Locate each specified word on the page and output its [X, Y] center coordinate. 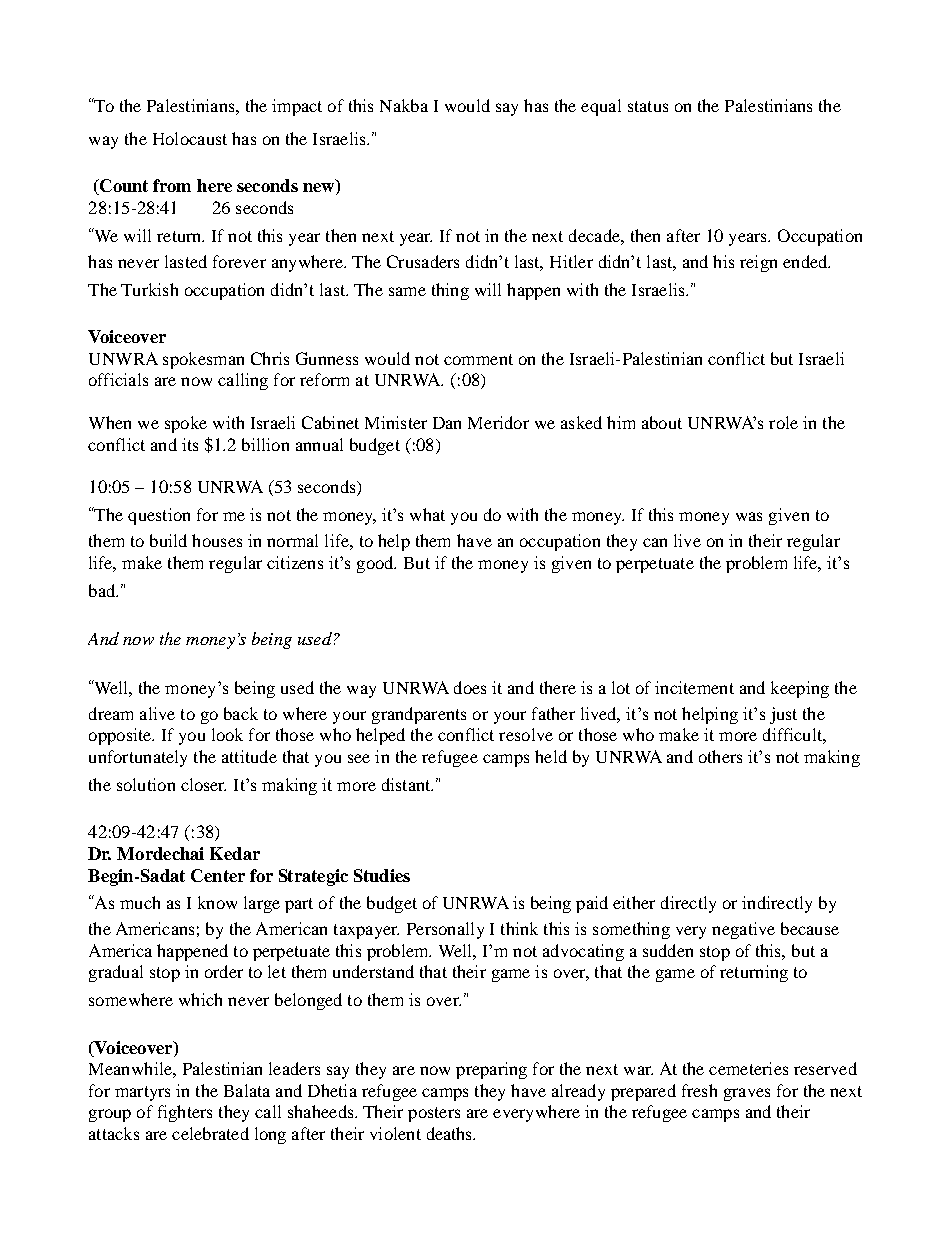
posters [434, 1114]
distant [407, 784]
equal [601, 107]
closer [203, 784]
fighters [185, 1113]
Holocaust [190, 138]
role [783, 422]
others [720, 756]
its [190, 444]
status [648, 106]
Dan [447, 423]
